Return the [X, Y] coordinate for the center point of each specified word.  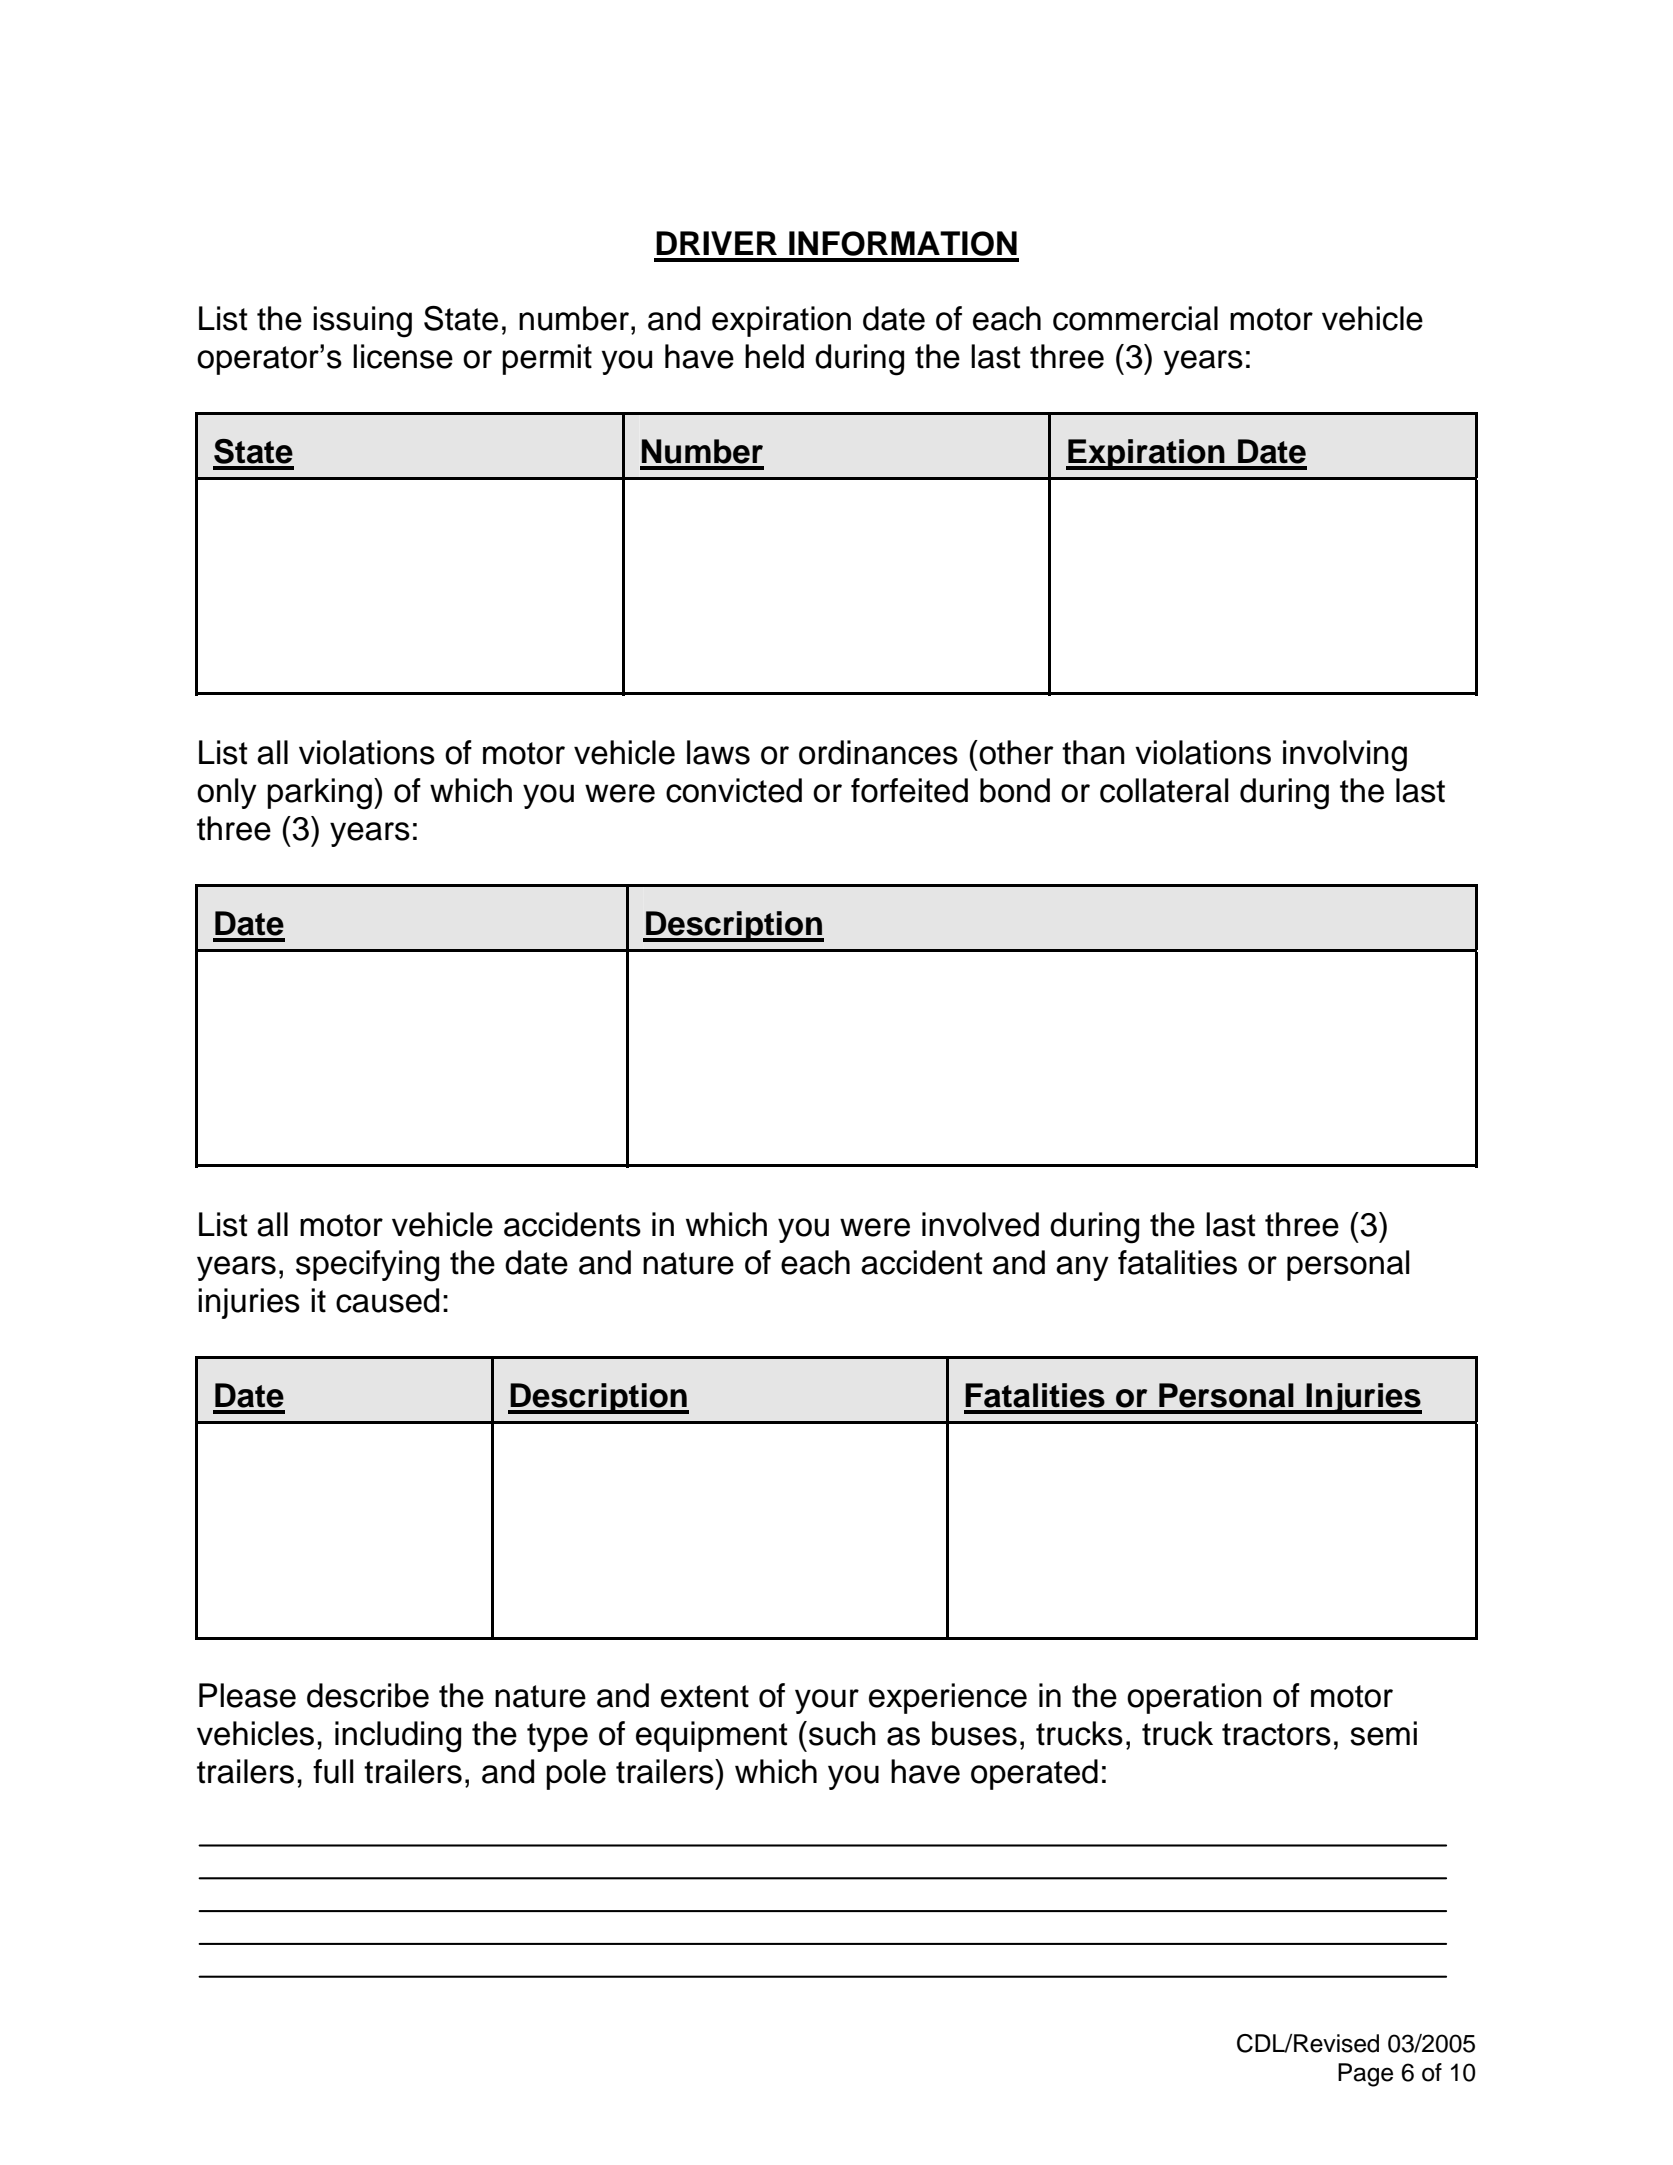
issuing [362, 322]
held [774, 356]
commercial [1135, 318]
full [333, 1771]
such [842, 1733]
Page [1365, 2075]
